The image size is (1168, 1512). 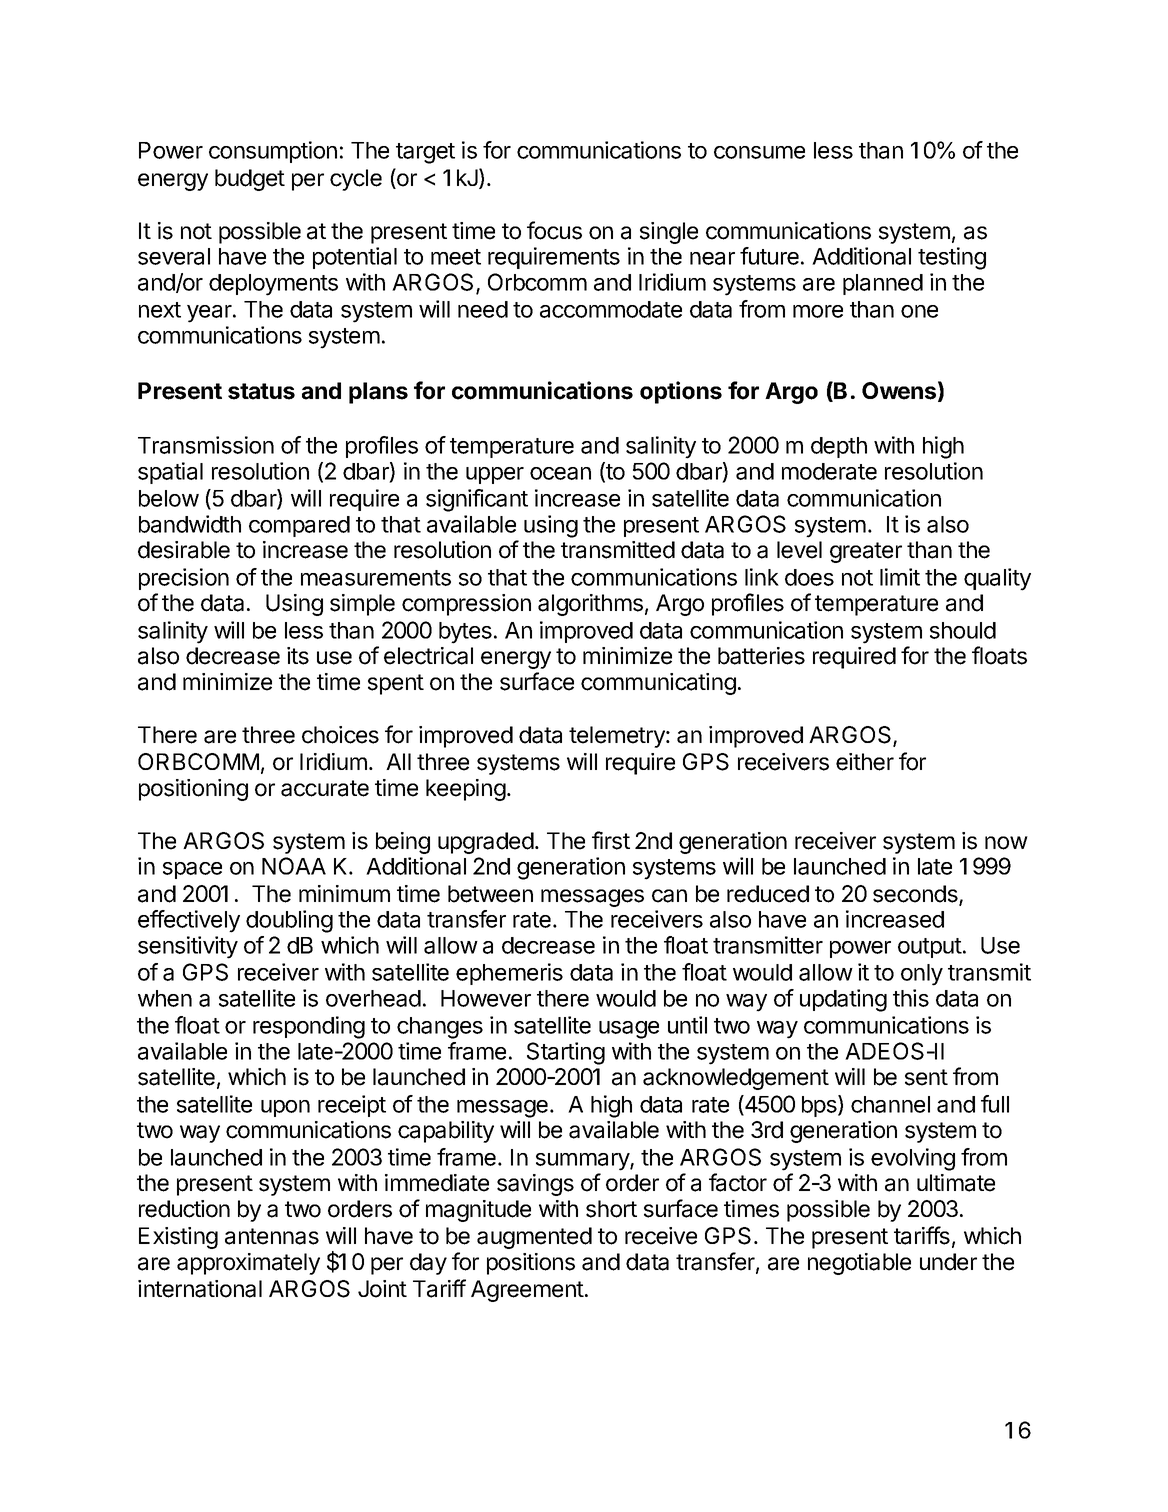 I want to click on focus, so click(x=554, y=230).
